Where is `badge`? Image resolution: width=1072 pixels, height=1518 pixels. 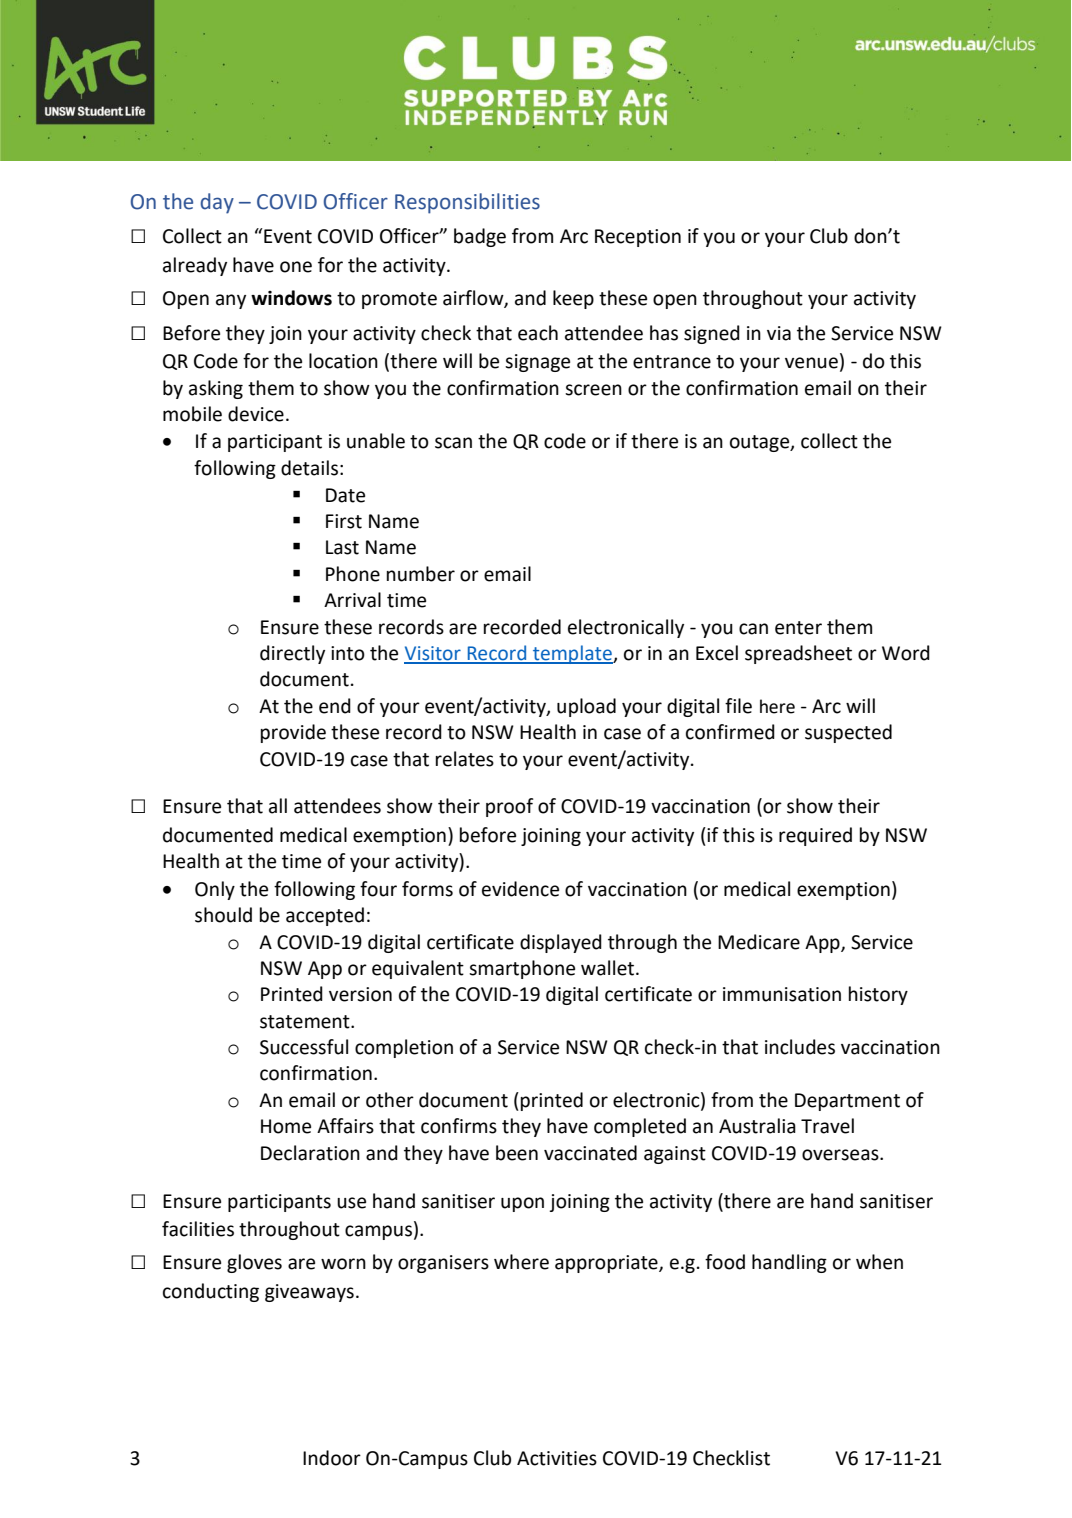 badge is located at coordinates (480, 237).
